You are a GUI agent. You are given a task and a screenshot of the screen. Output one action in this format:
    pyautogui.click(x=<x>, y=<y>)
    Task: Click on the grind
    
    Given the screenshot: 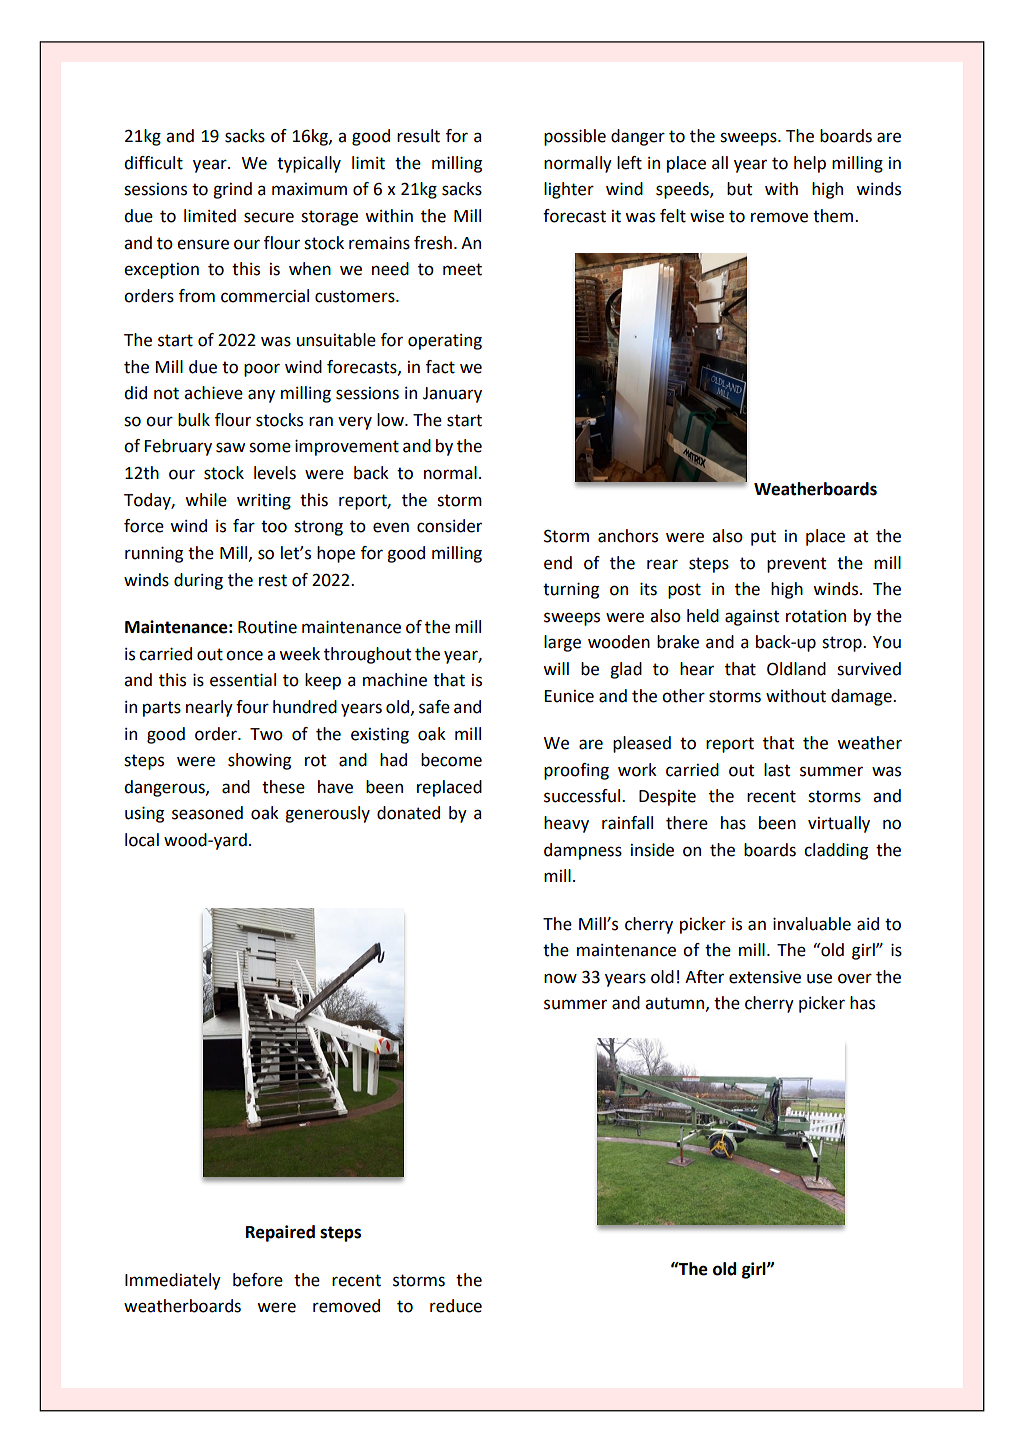 What is the action you would take?
    pyautogui.click(x=232, y=190)
